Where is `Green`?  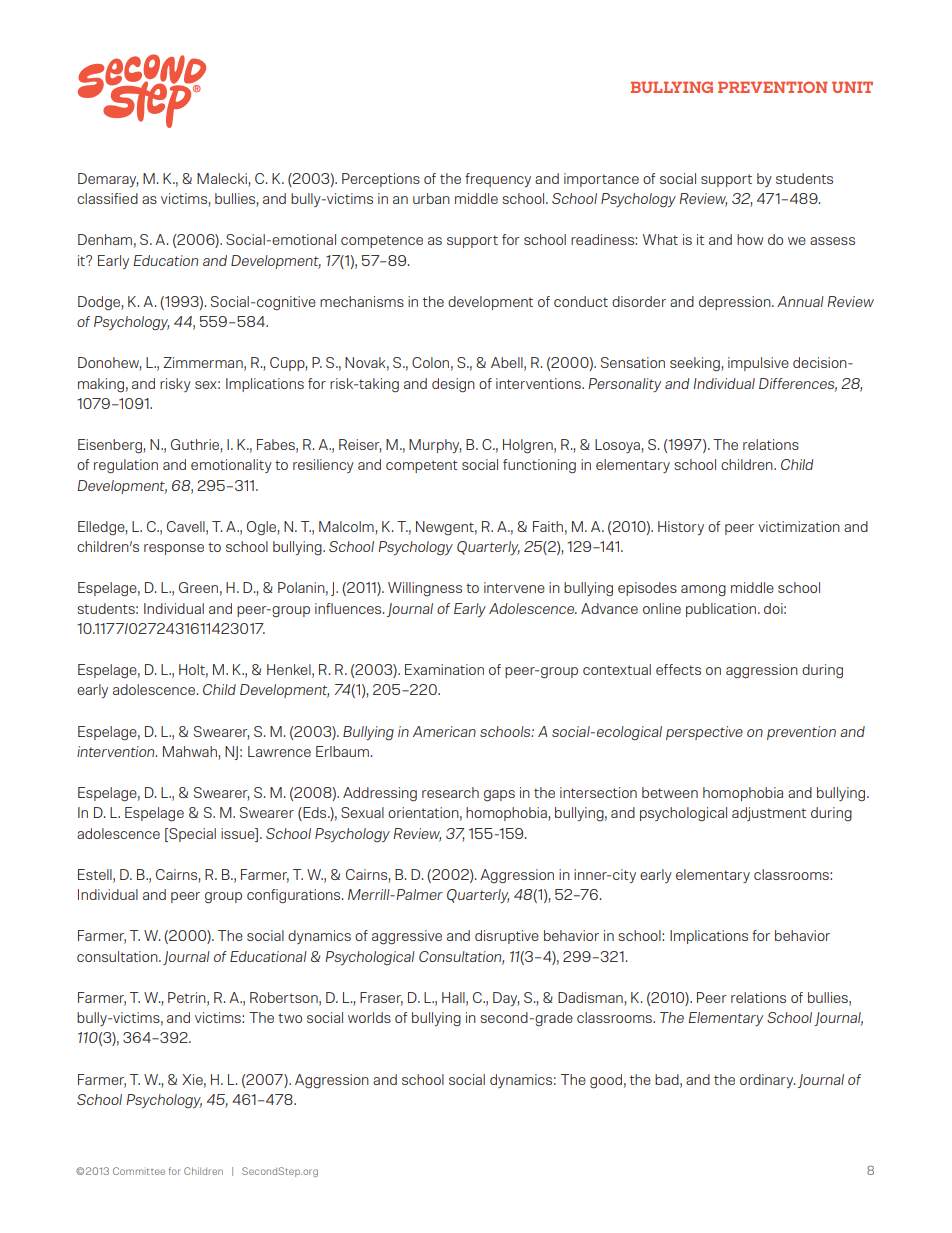
Green is located at coordinates (198, 587).
